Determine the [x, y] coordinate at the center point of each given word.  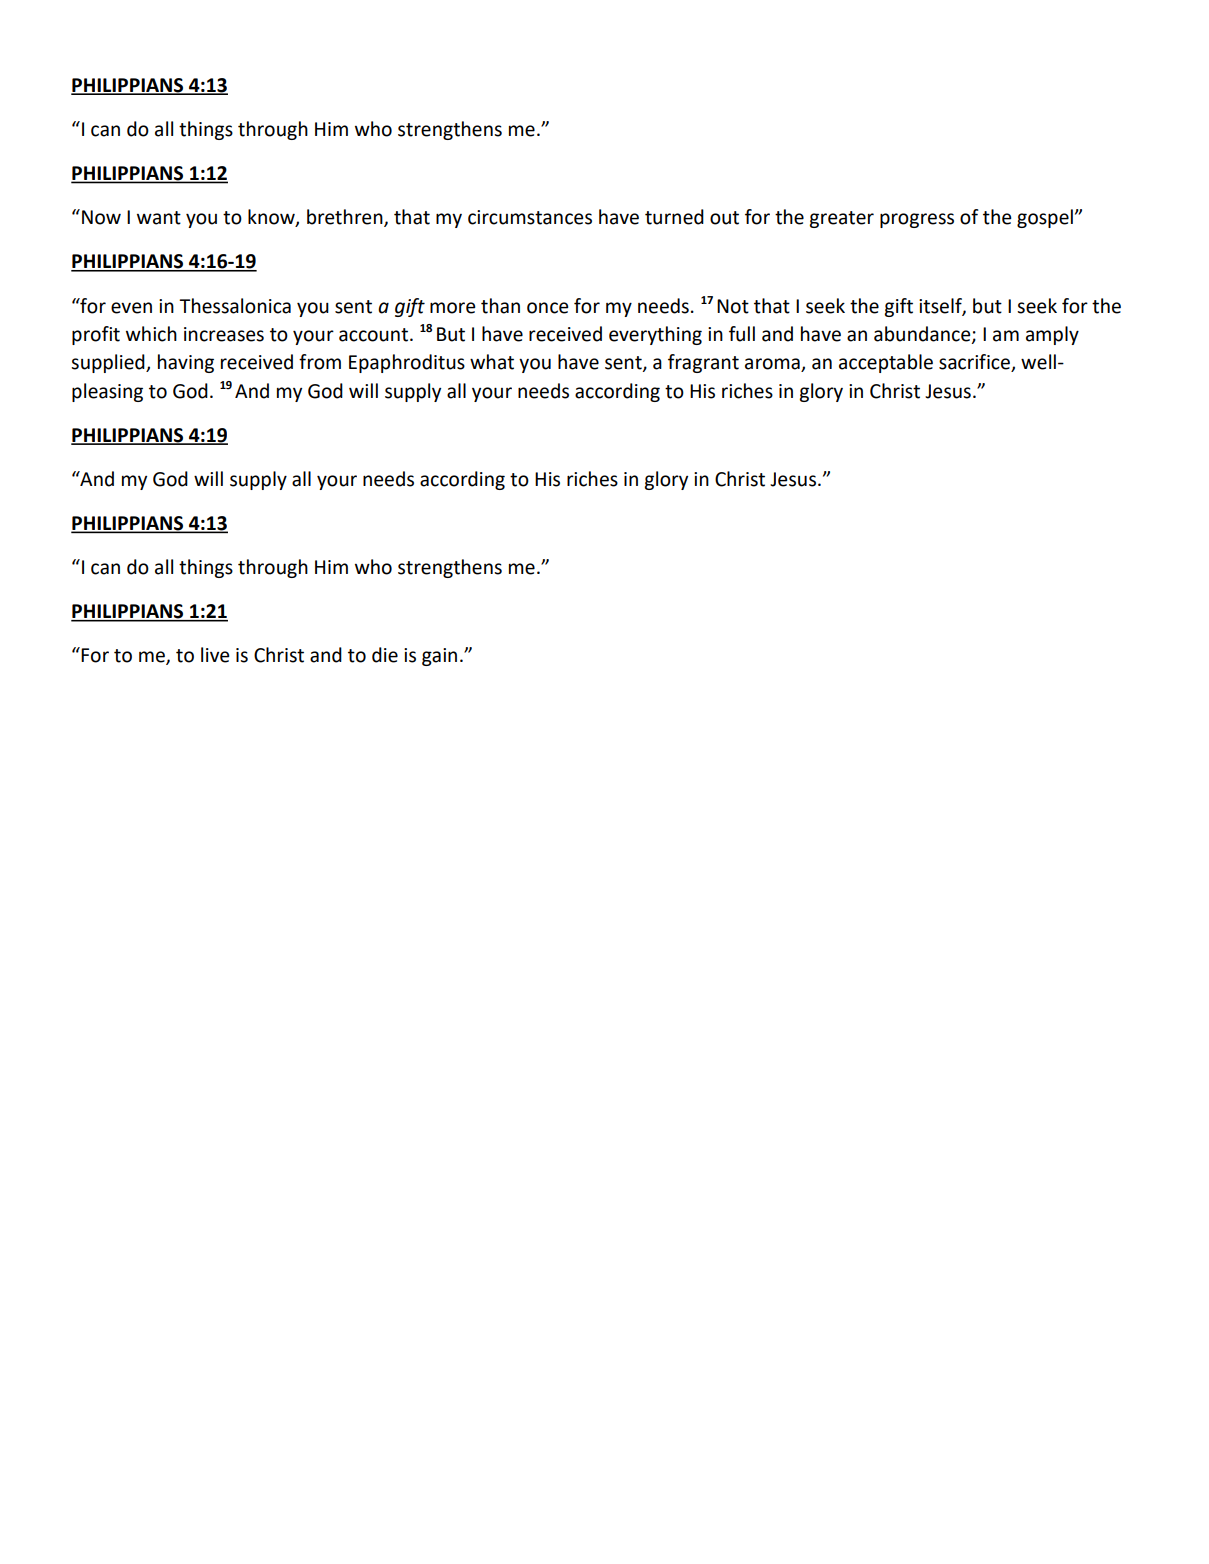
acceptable [886, 363]
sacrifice [975, 363]
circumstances [530, 217]
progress [917, 220]
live [215, 655]
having [186, 363]
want [159, 218]
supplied [109, 363]
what [492, 362]
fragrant [703, 363]
